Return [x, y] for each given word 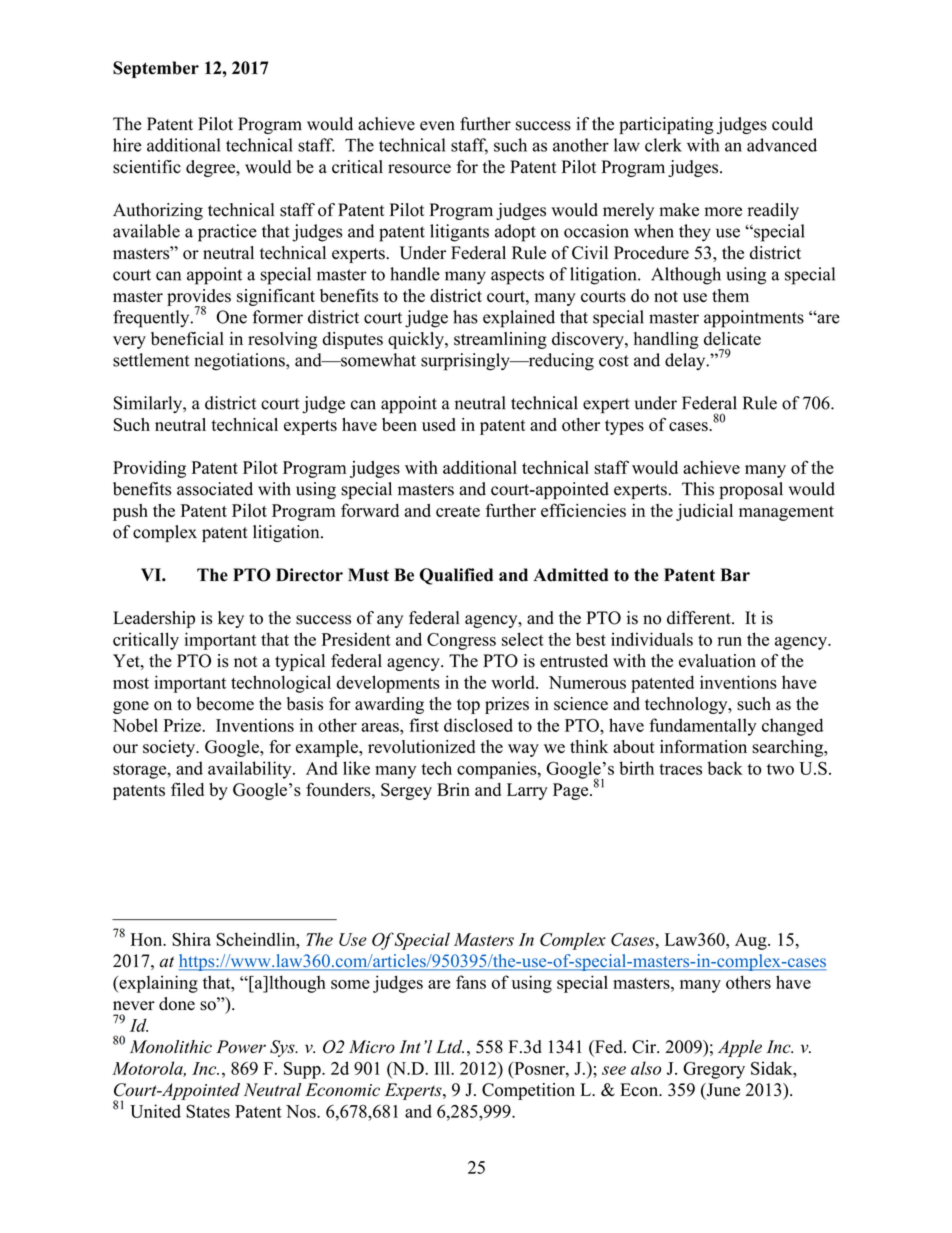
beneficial [187, 339]
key [231, 619]
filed [187, 789]
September [156, 69]
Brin [453, 789]
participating [666, 125]
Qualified [456, 576]
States [208, 1111]
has [465, 317]
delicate [732, 338]
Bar [735, 574]
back [725, 768]
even [437, 126]
